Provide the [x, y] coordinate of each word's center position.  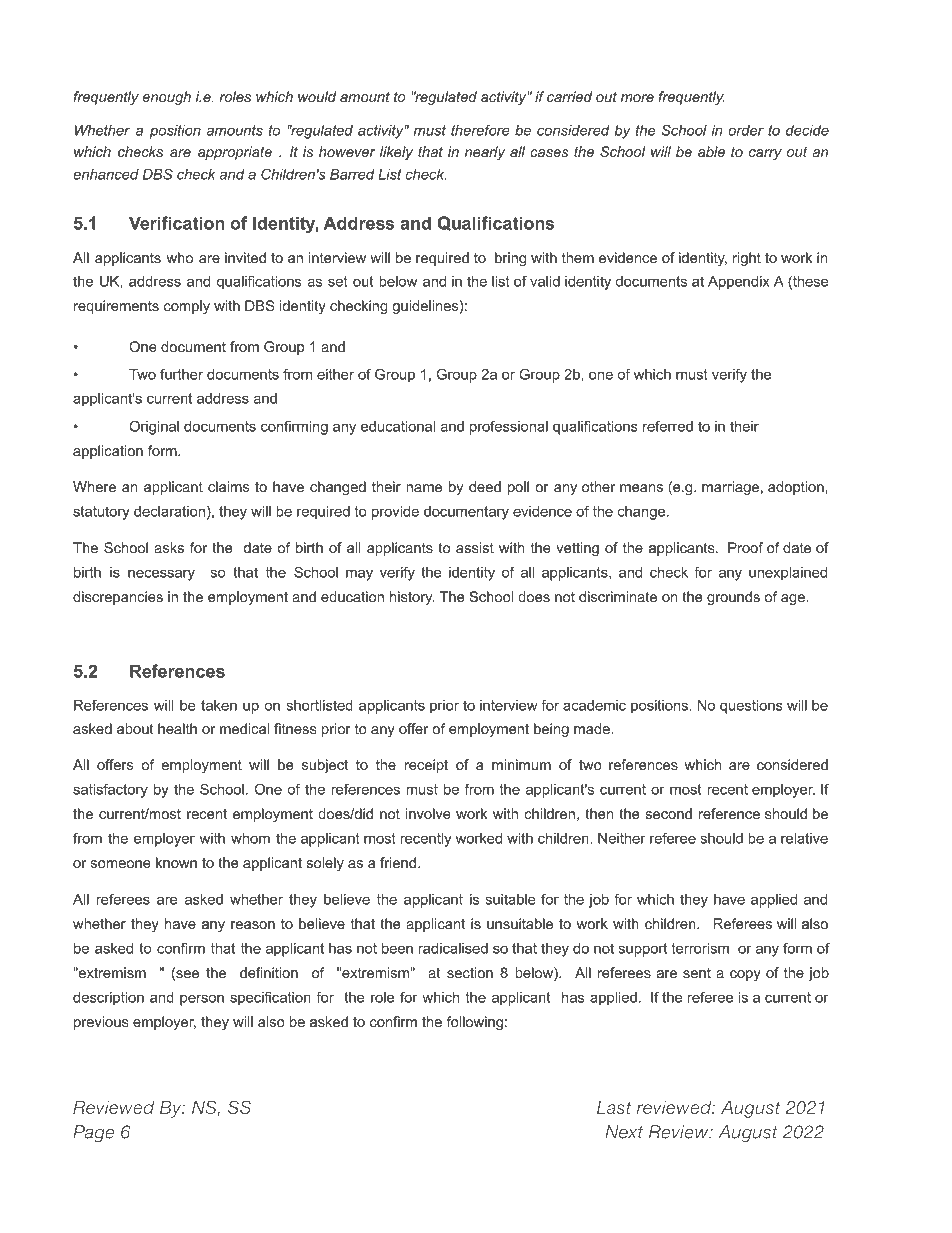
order [746, 130]
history [412, 598]
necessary [161, 575]
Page [93, 1134]
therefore [480, 130]
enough [167, 98]
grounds [733, 598]
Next [624, 1132]
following [474, 1023]
